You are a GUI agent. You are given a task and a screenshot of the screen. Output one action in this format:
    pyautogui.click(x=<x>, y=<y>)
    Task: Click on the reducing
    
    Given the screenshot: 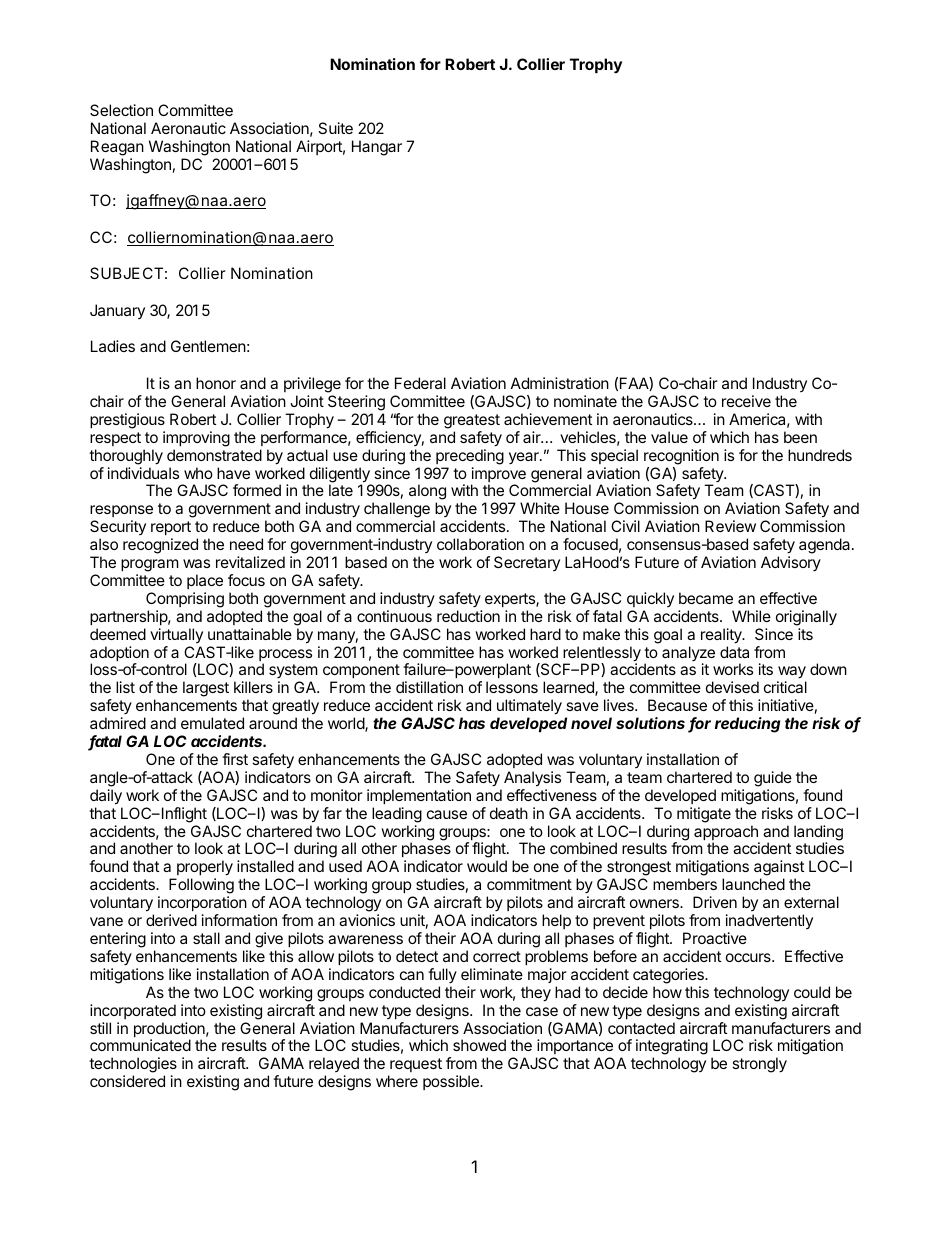 What is the action you would take?
    pyautogui.click(x=747, y=725)
